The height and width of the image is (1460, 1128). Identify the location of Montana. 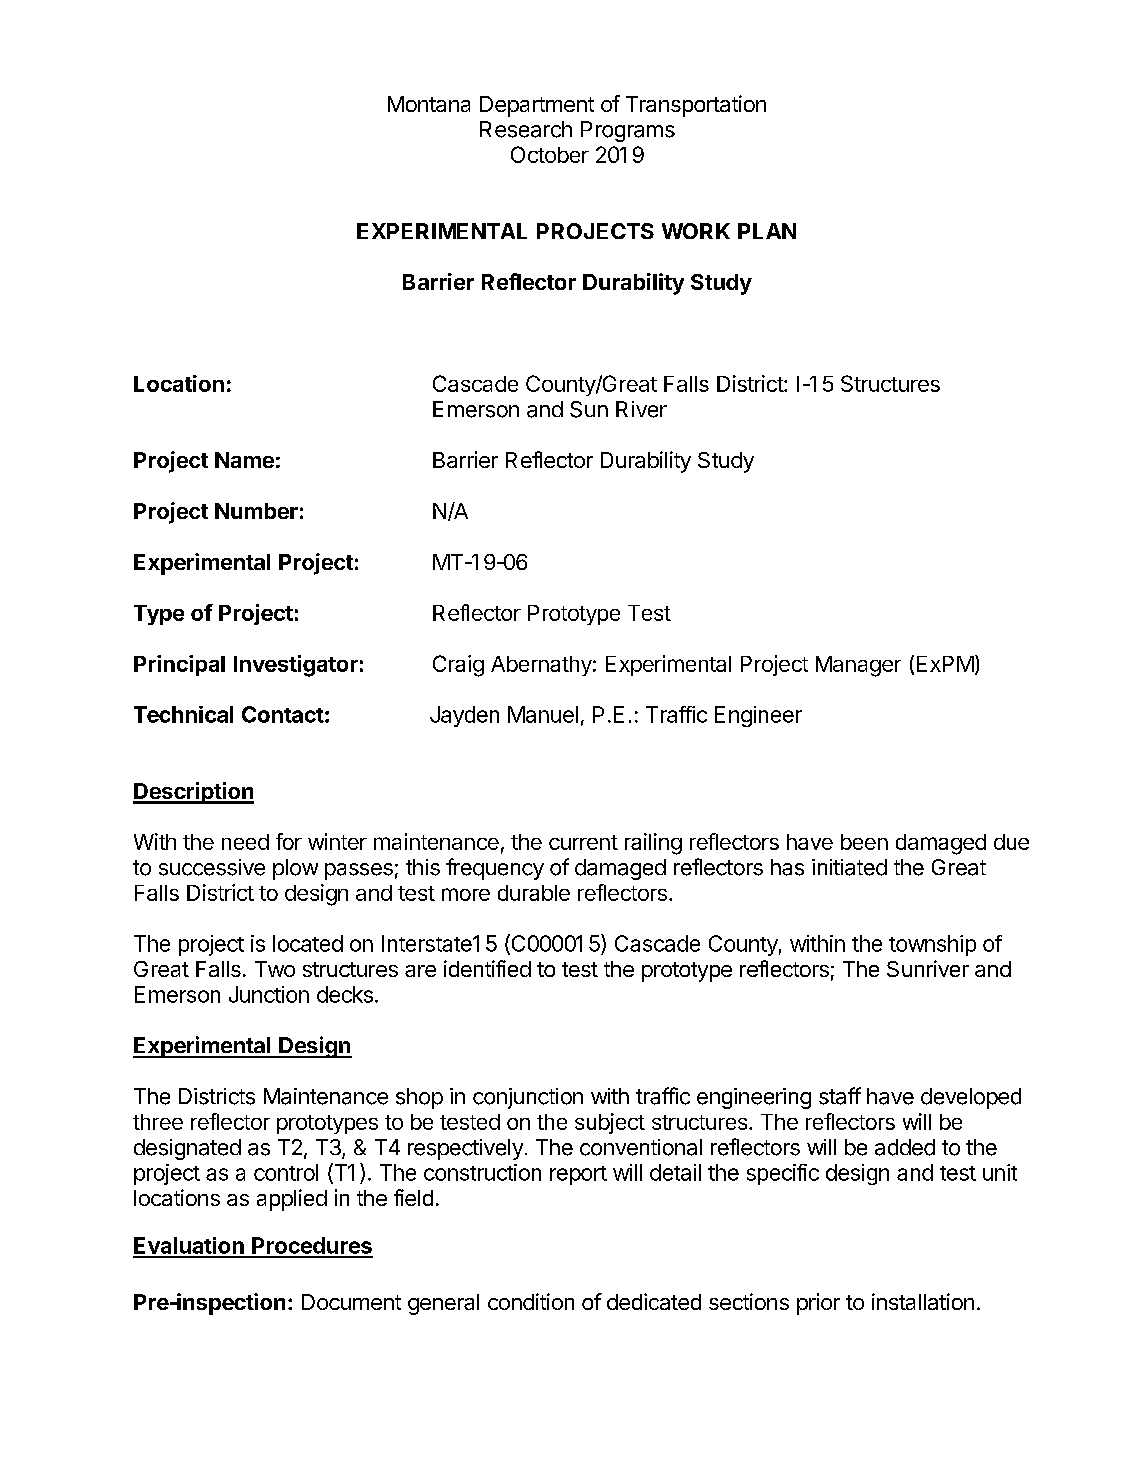
(429, 104).
